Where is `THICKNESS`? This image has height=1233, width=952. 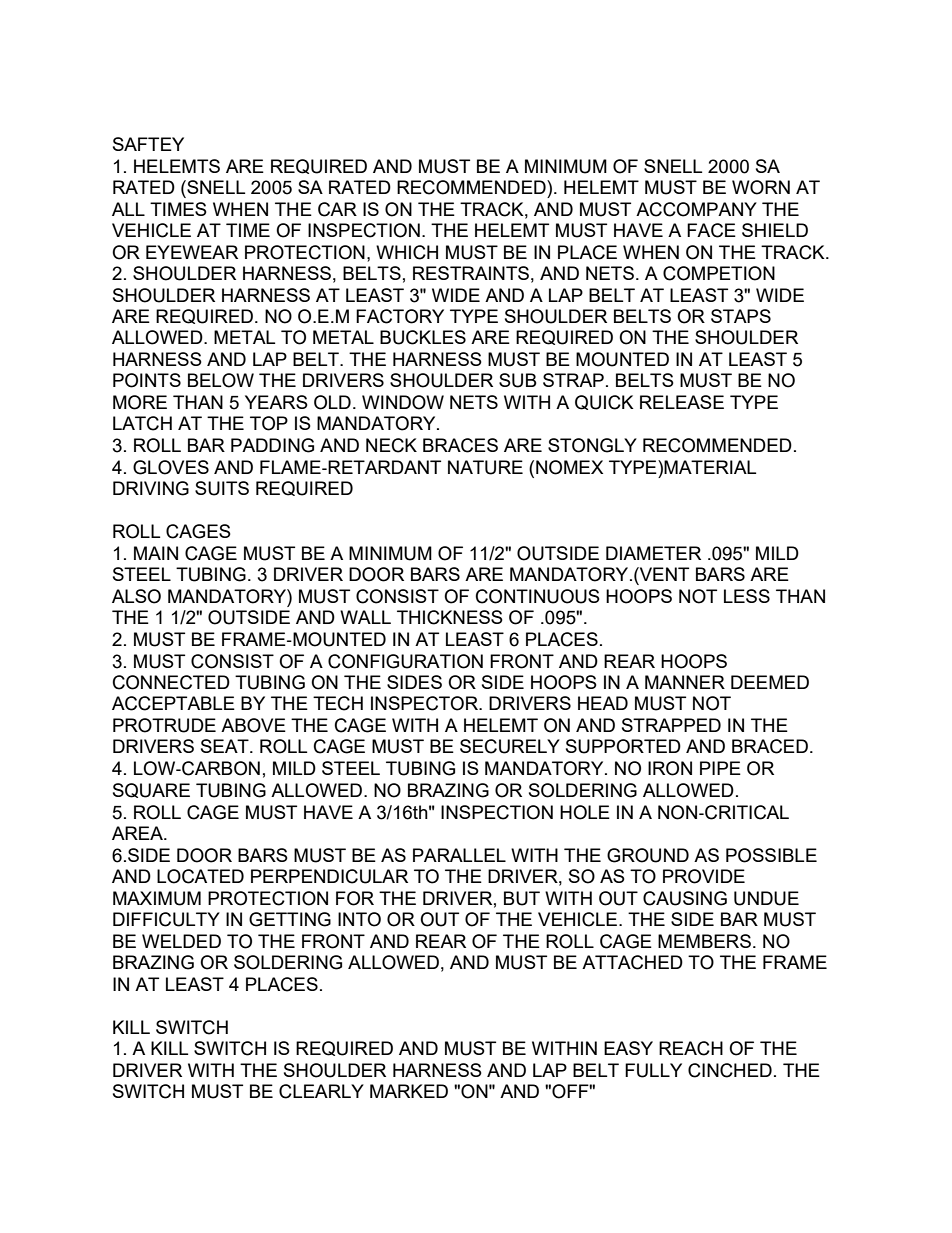
THICKNESS is located at coordinates (450, 617).
